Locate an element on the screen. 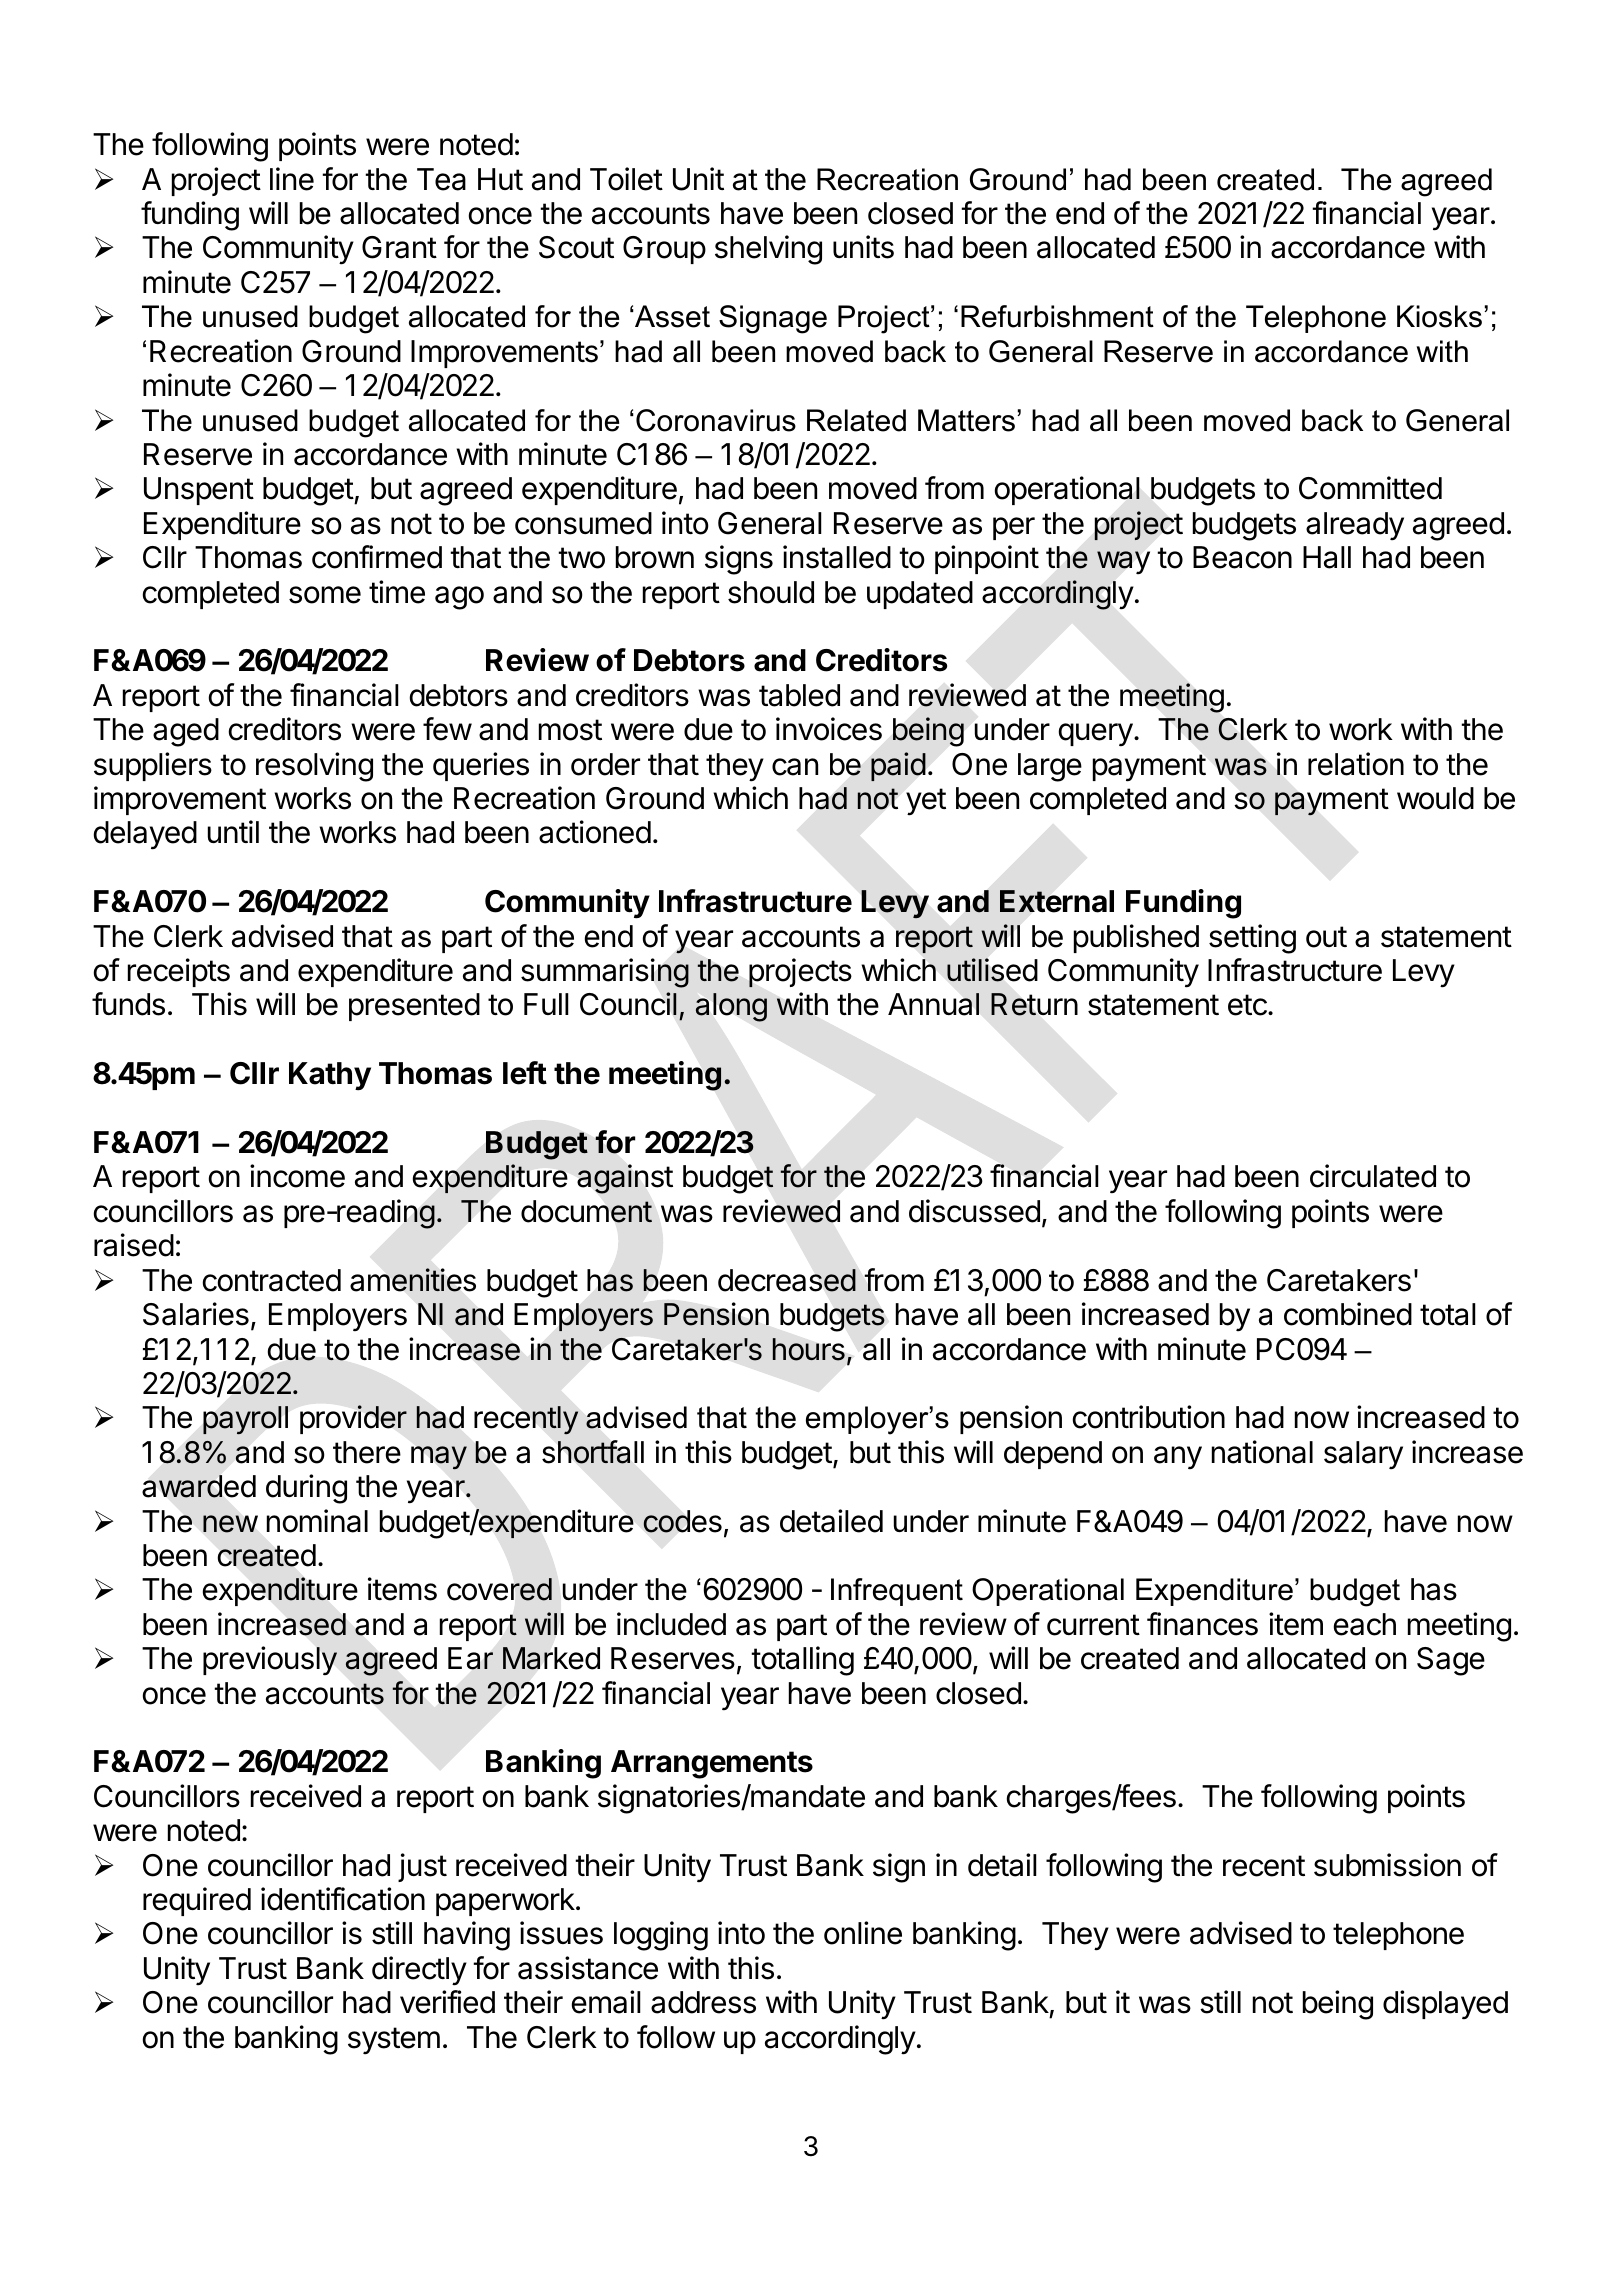 Image resolution: width=1619 pixels, height=2290 pixels. some is located at coordinates (325, 595).
